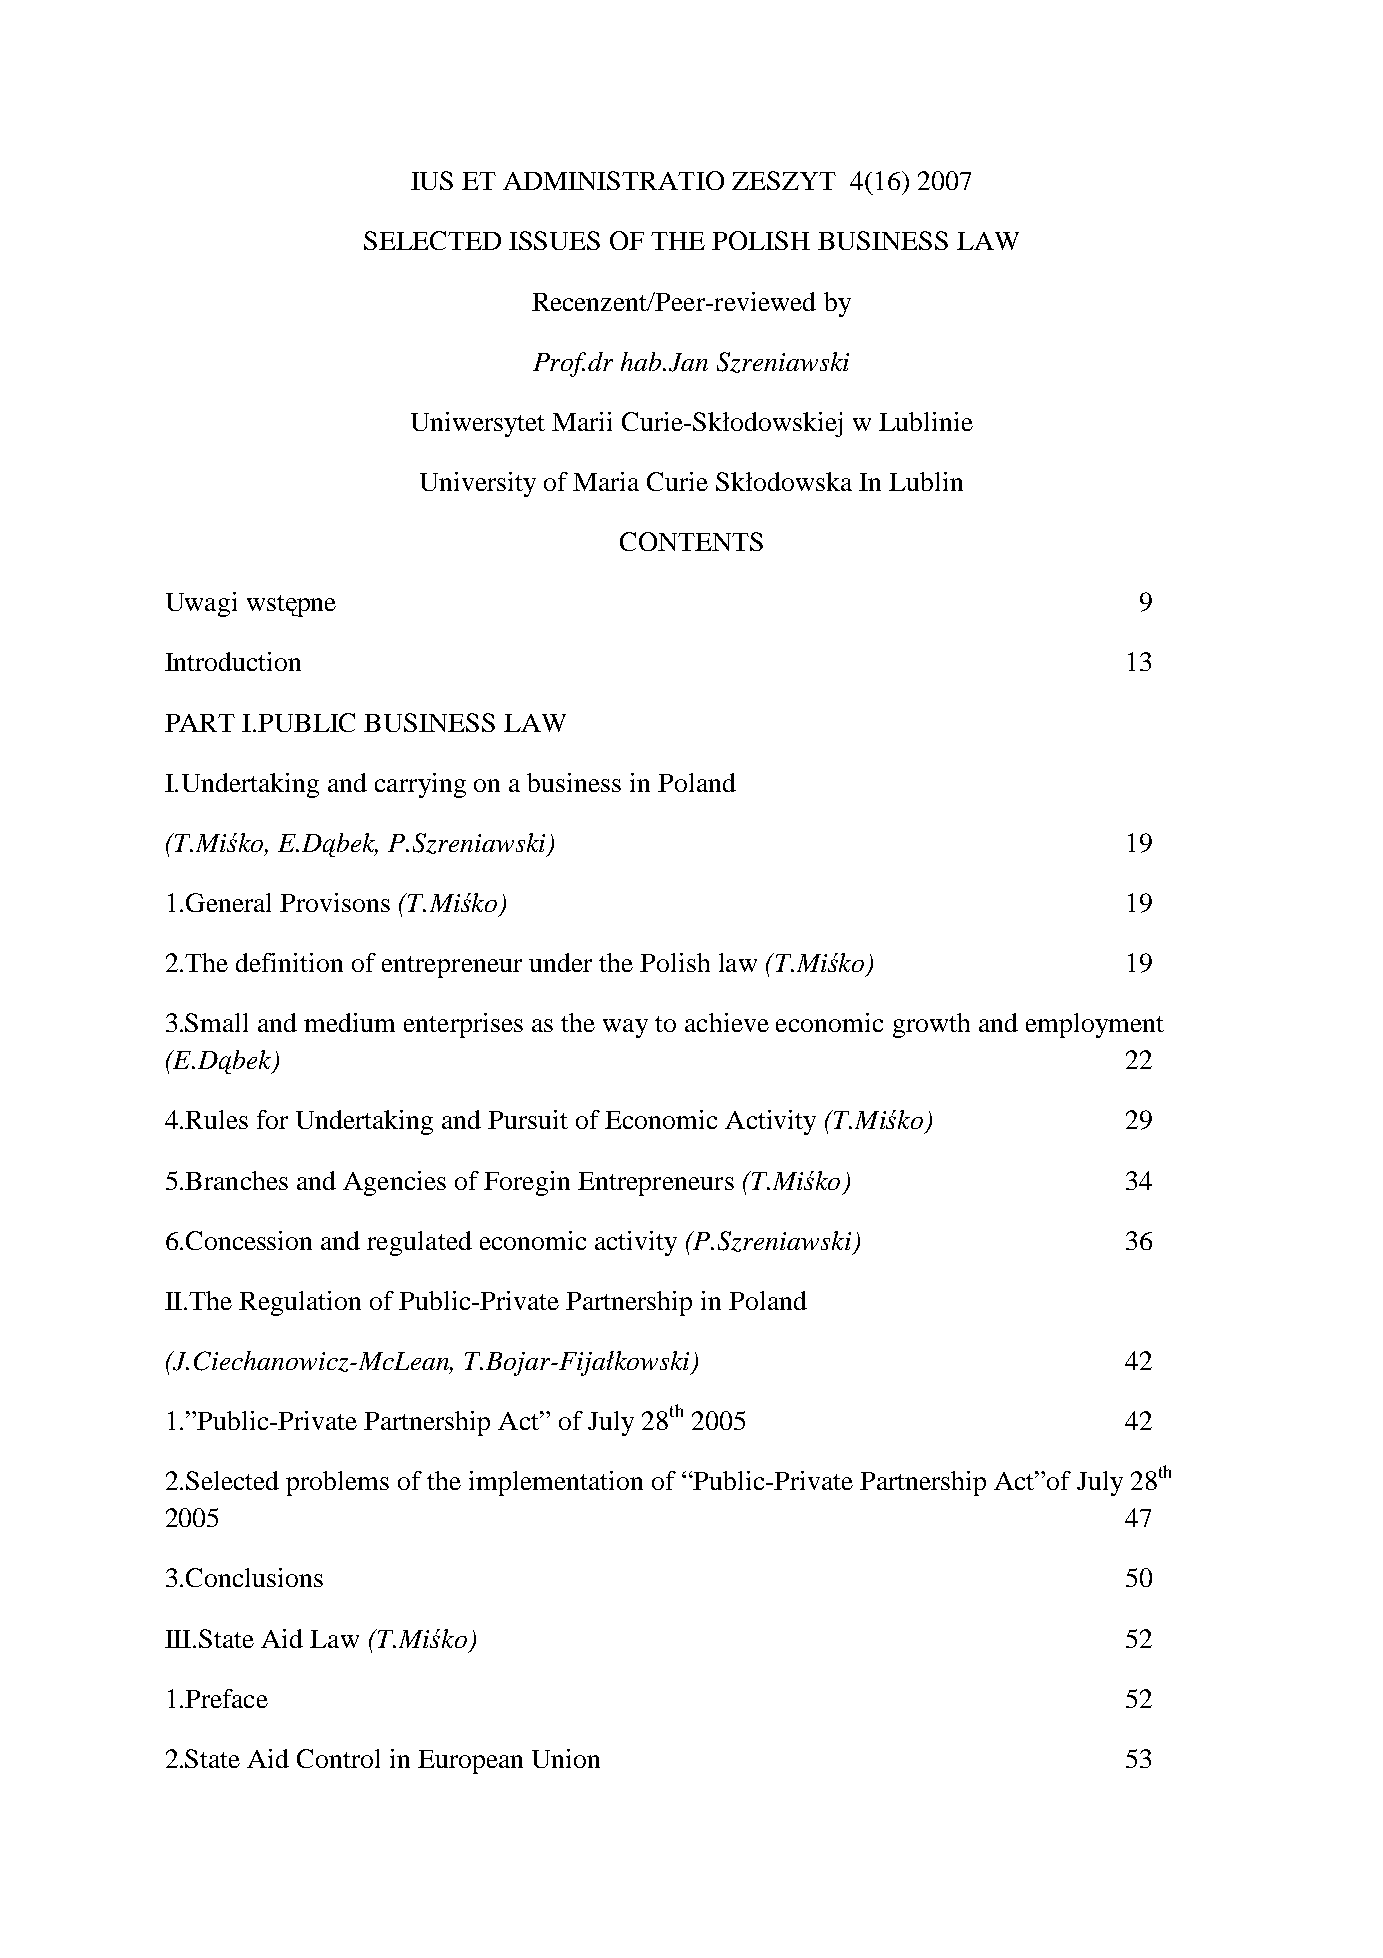 The width and height of the screenshot is (1383, 1958). I want to click on CONTENTS, so click(691, 541).
